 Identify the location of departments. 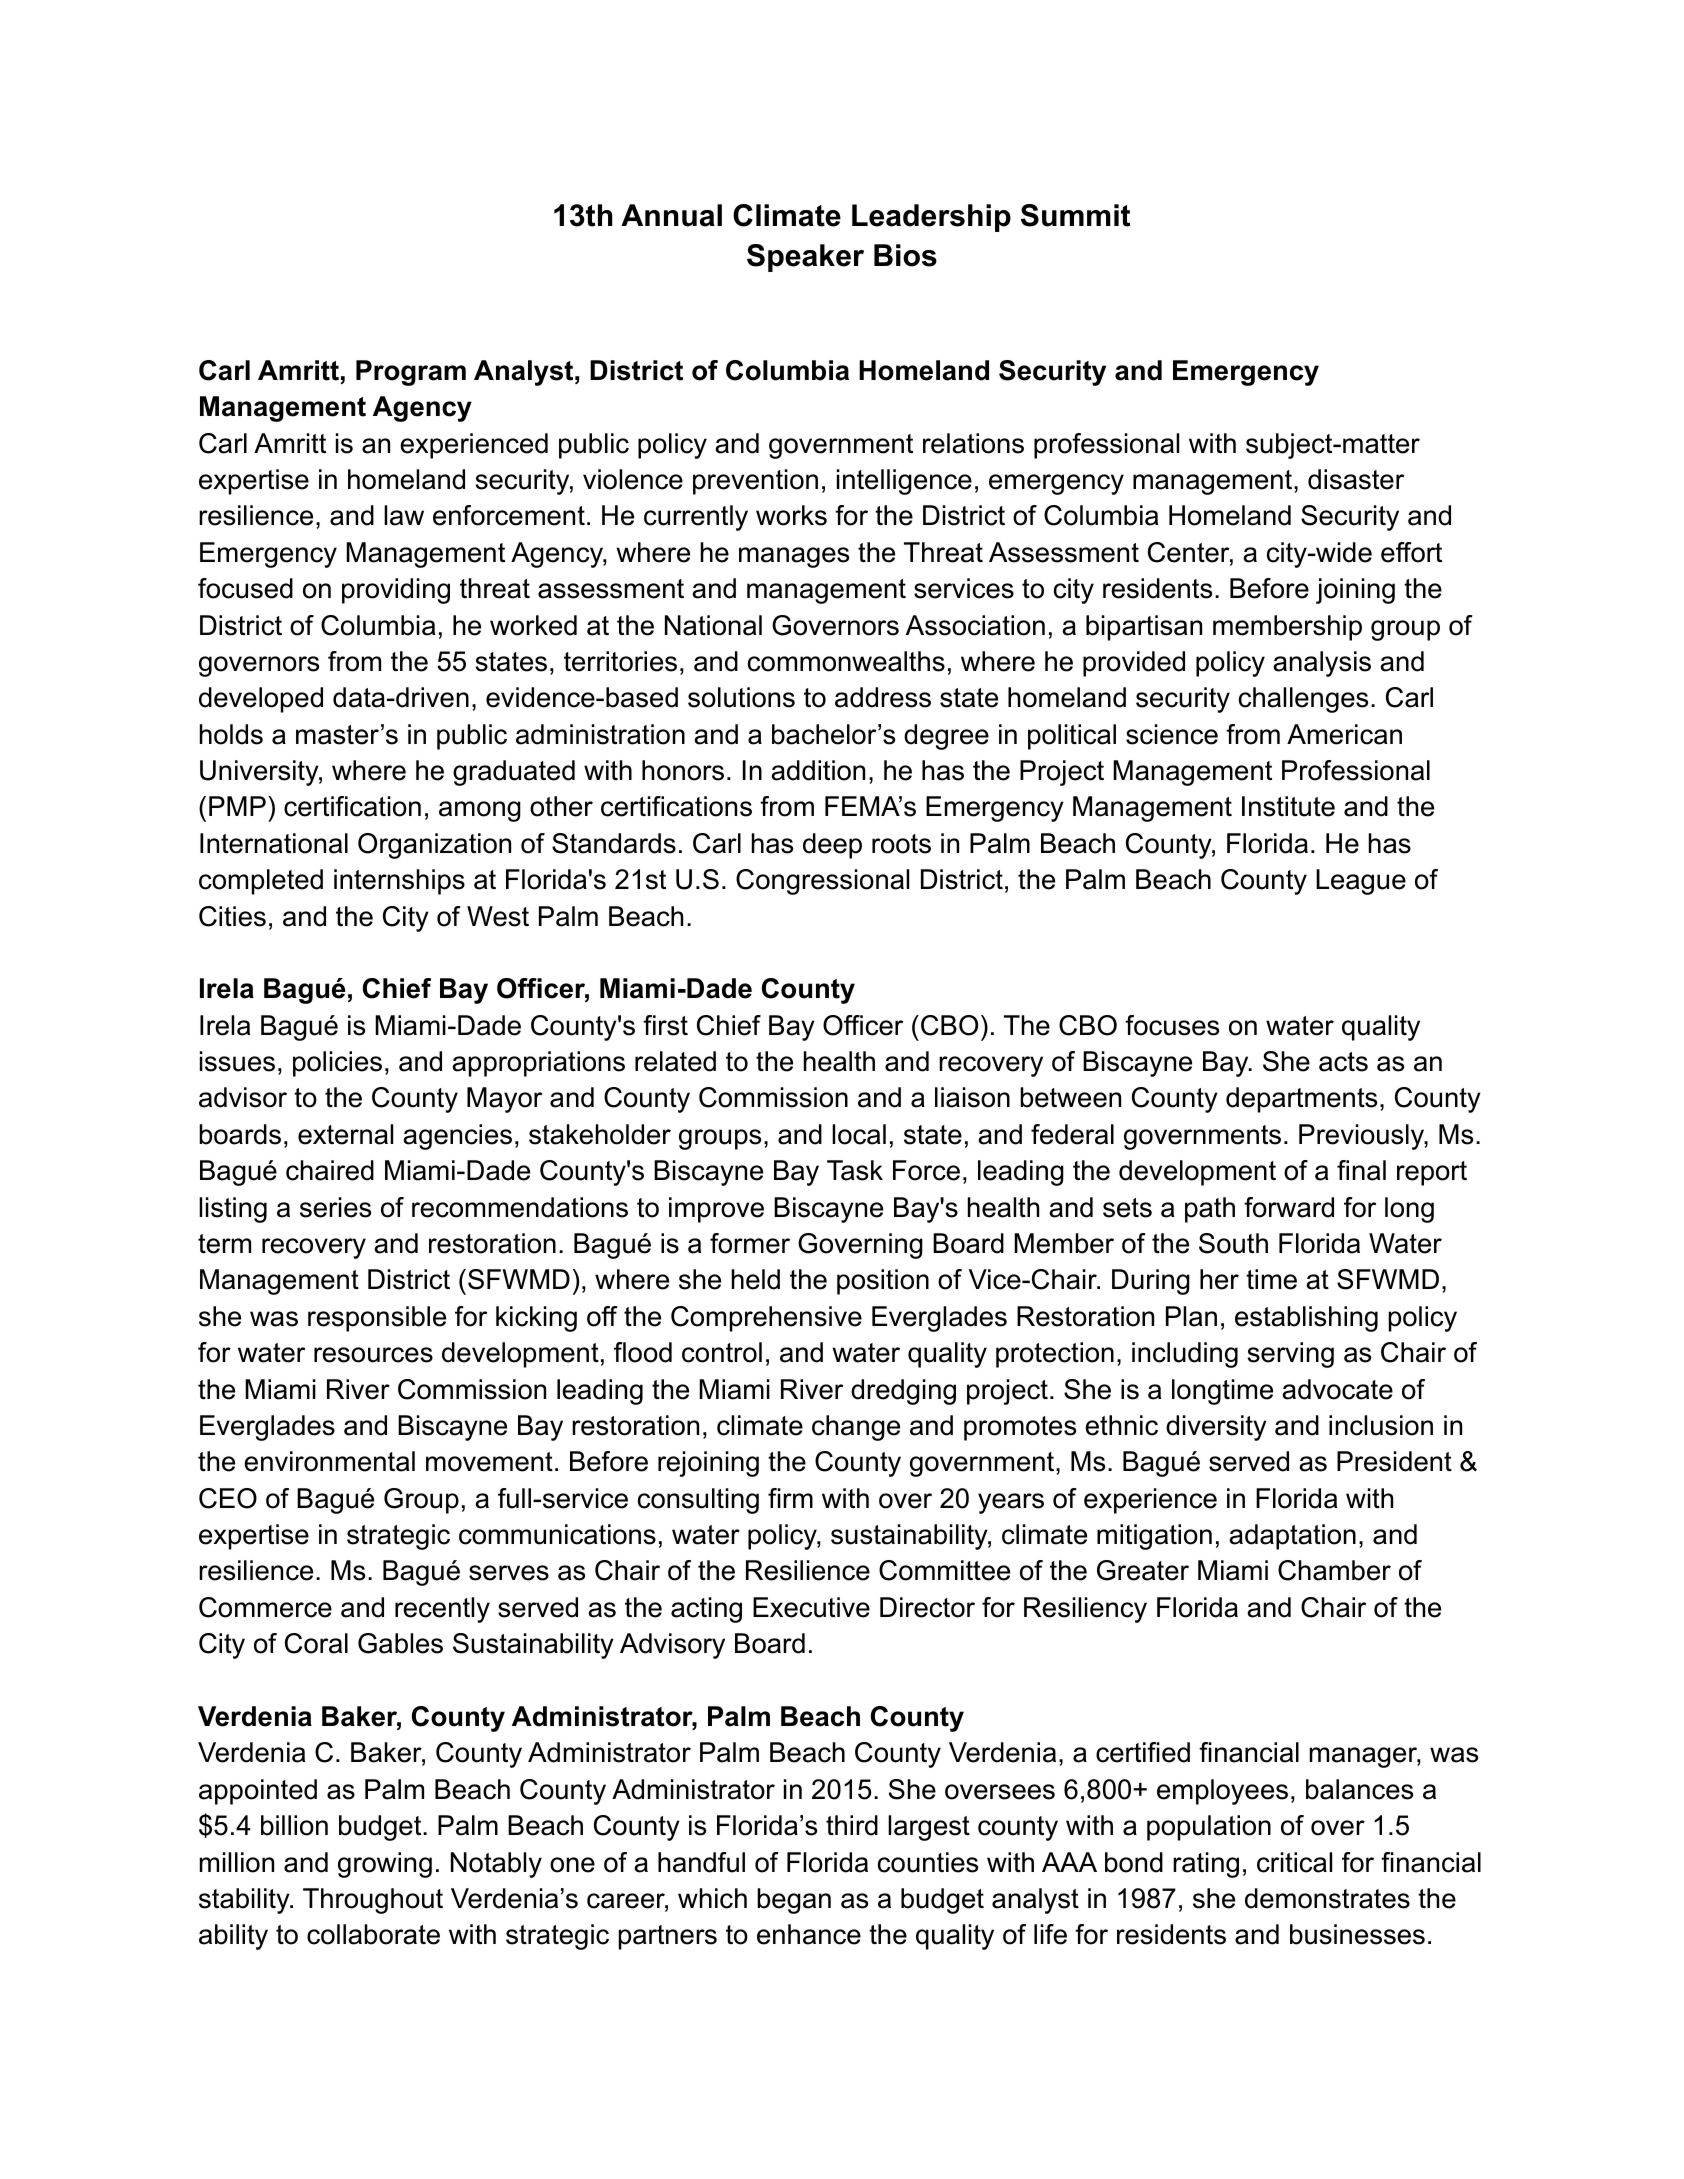
(1301, 1100).
